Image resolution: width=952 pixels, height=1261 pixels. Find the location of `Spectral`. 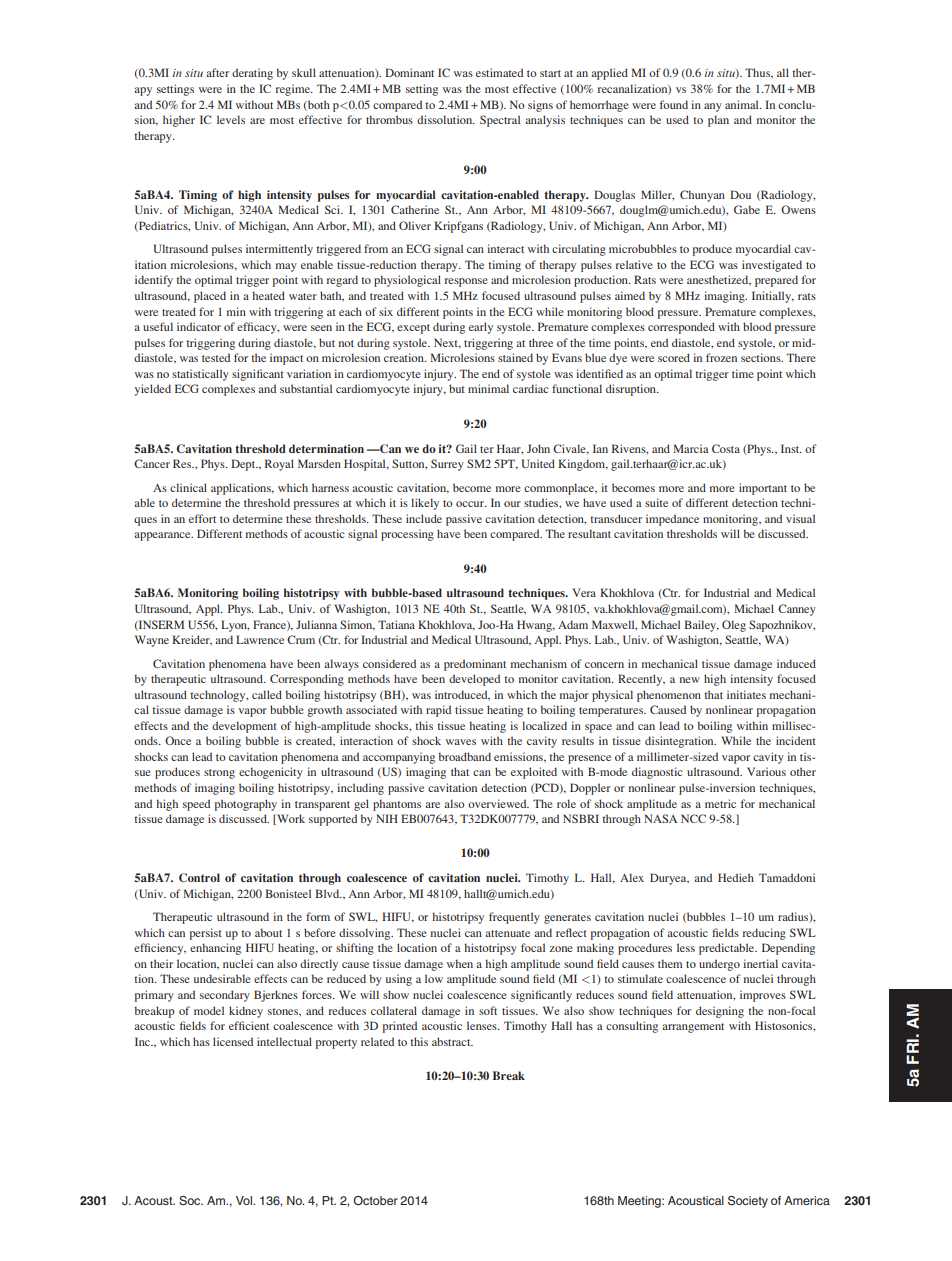

Spectral is located at coordinates (500, 121).
